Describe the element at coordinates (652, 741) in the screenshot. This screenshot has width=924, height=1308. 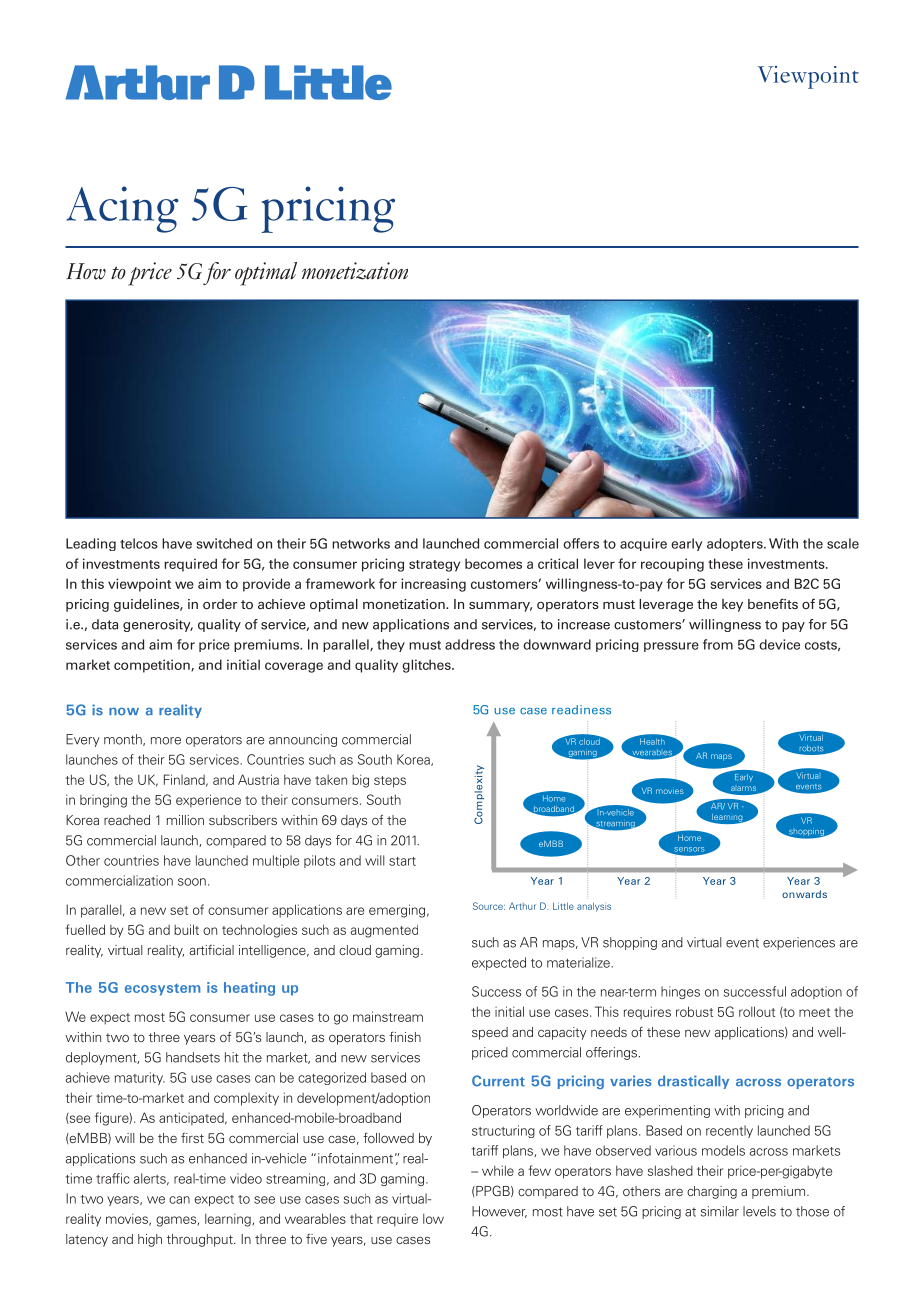
I see `Health` at that location.
